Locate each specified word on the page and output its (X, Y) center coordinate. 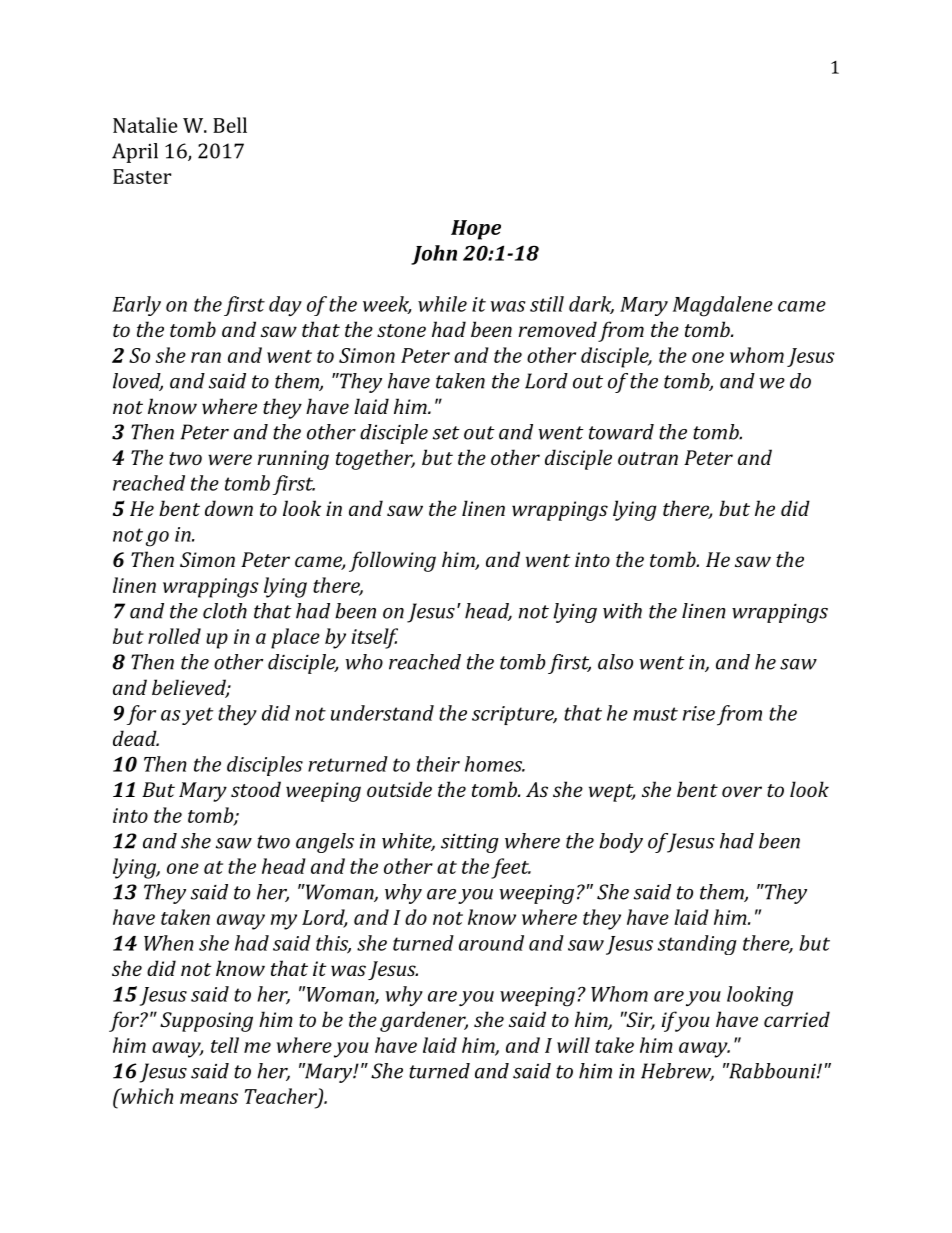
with (622, 611)
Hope (476, 230)
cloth (225, 611)
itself (375, 638)
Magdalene (723, 306)
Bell (230, 125)
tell (225, 1045)
